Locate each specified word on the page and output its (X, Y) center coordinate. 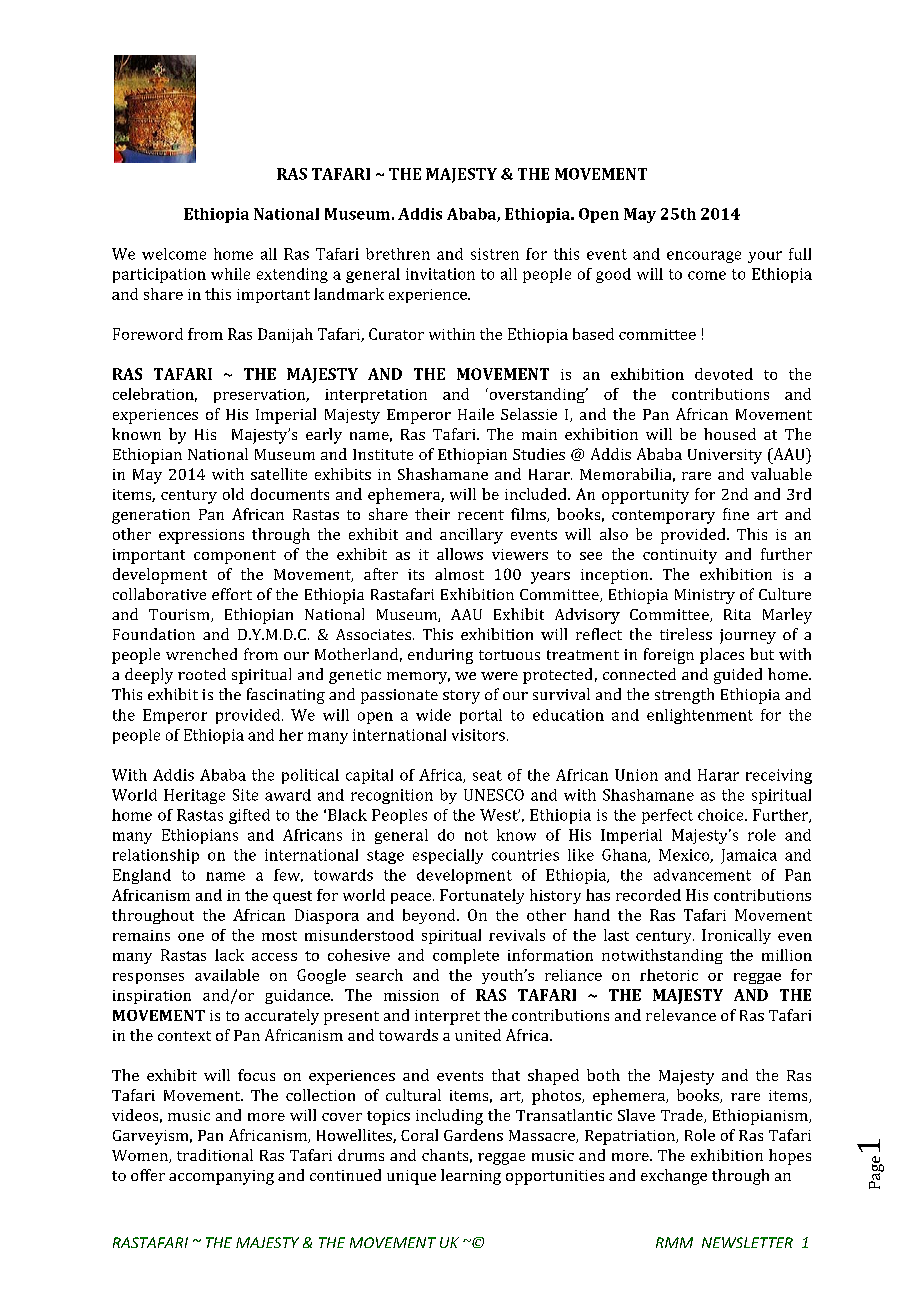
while (230, 274)
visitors (478, 735)
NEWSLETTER (747, 1242)
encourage (704, 257)
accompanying (221, 1177)
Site (245, 795)
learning (471, 1177)
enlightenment (700, 716)
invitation (440, 274)
